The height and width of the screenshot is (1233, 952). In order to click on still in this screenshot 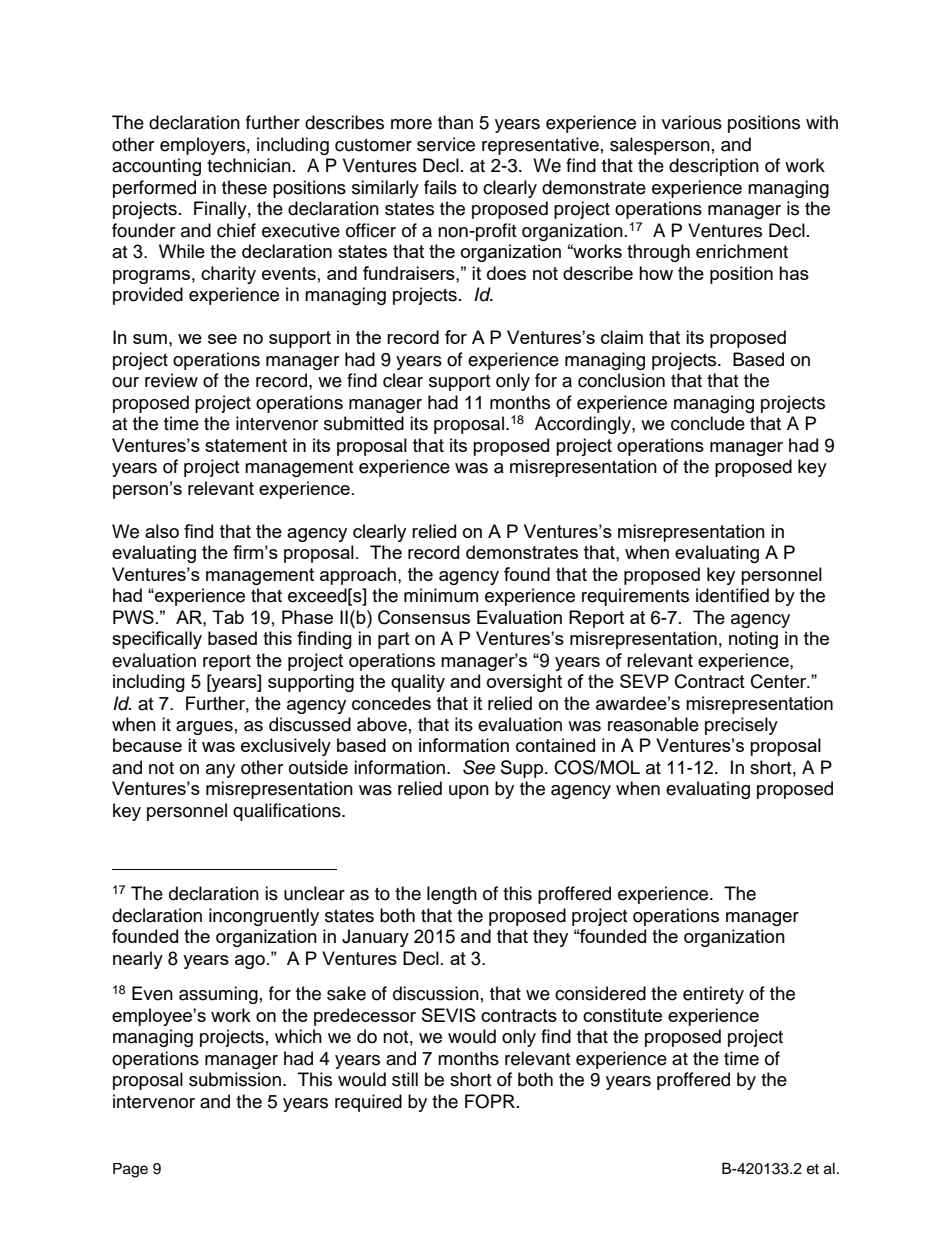, I will do `click(405, 1079)`.
